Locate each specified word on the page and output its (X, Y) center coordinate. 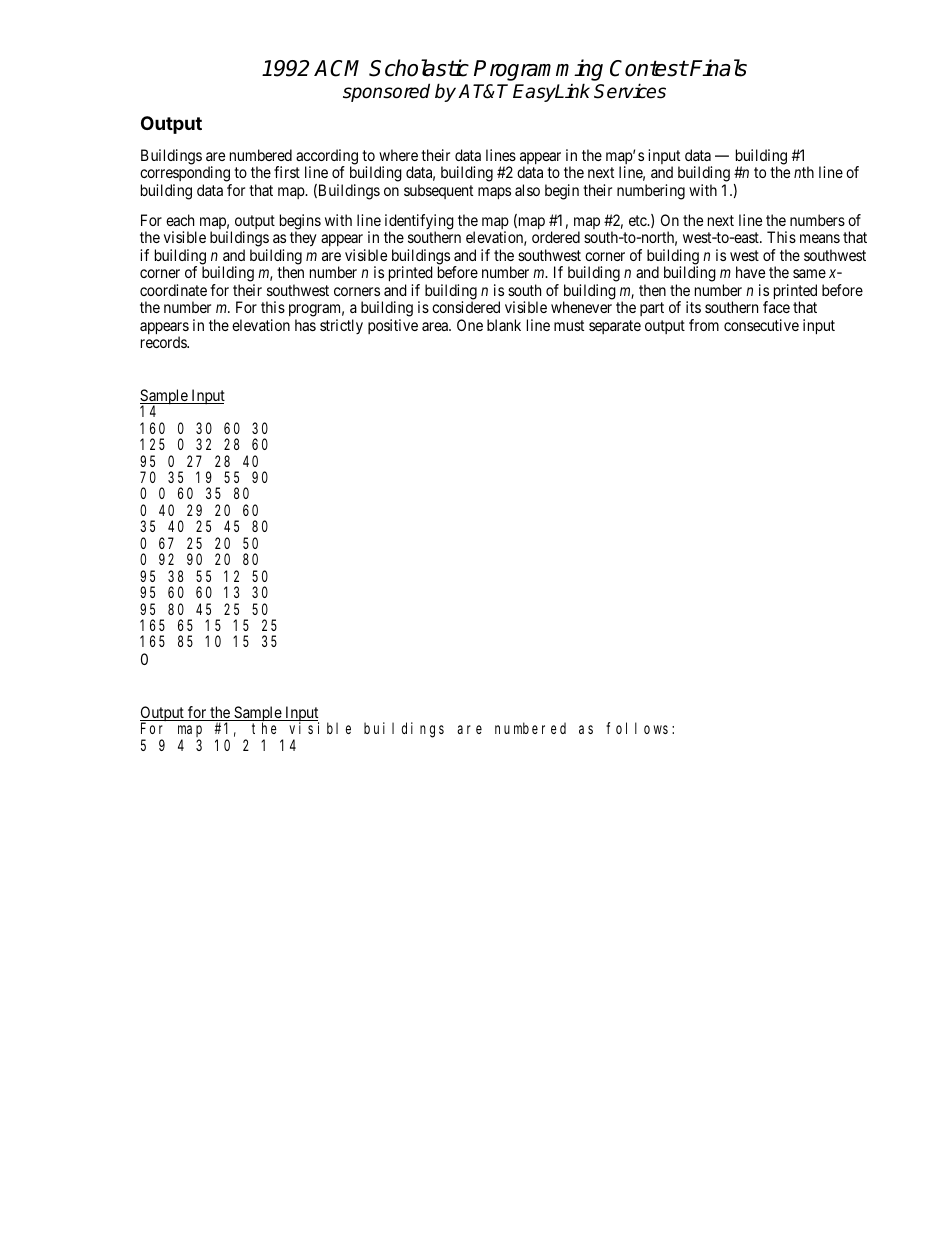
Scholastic (419, 68)
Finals (717, 68)
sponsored (386, 92)
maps (494, 193)
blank (504, 325)
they (303, 239)
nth (804, 172)
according (327, 158)
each (180, 220)
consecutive (761, 325)
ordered (556, 237)
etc (639, 220)
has (305, 325)
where (398, 155)
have (750, 272)
